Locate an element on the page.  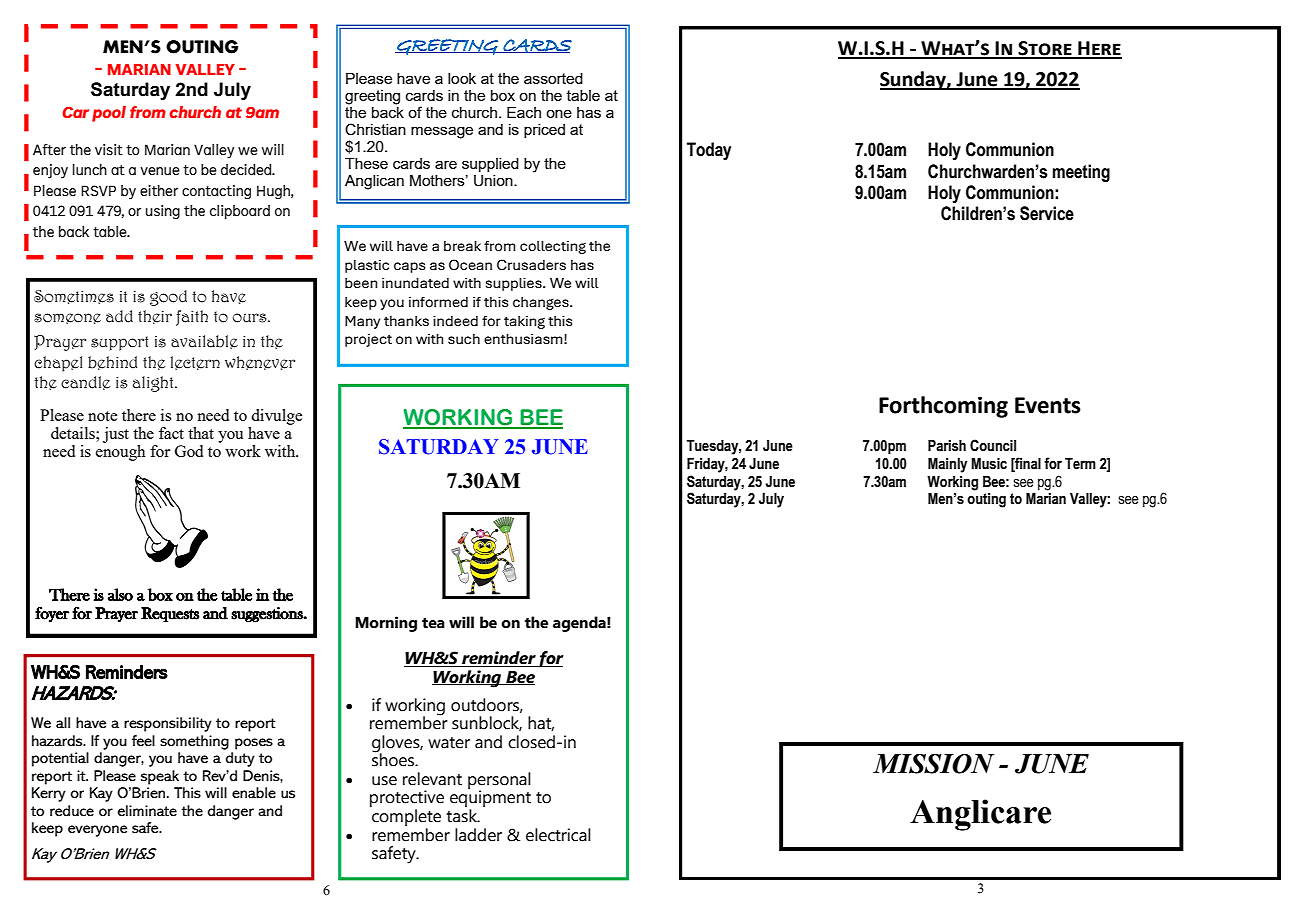
electrical is located at coordinates (558, 835).
